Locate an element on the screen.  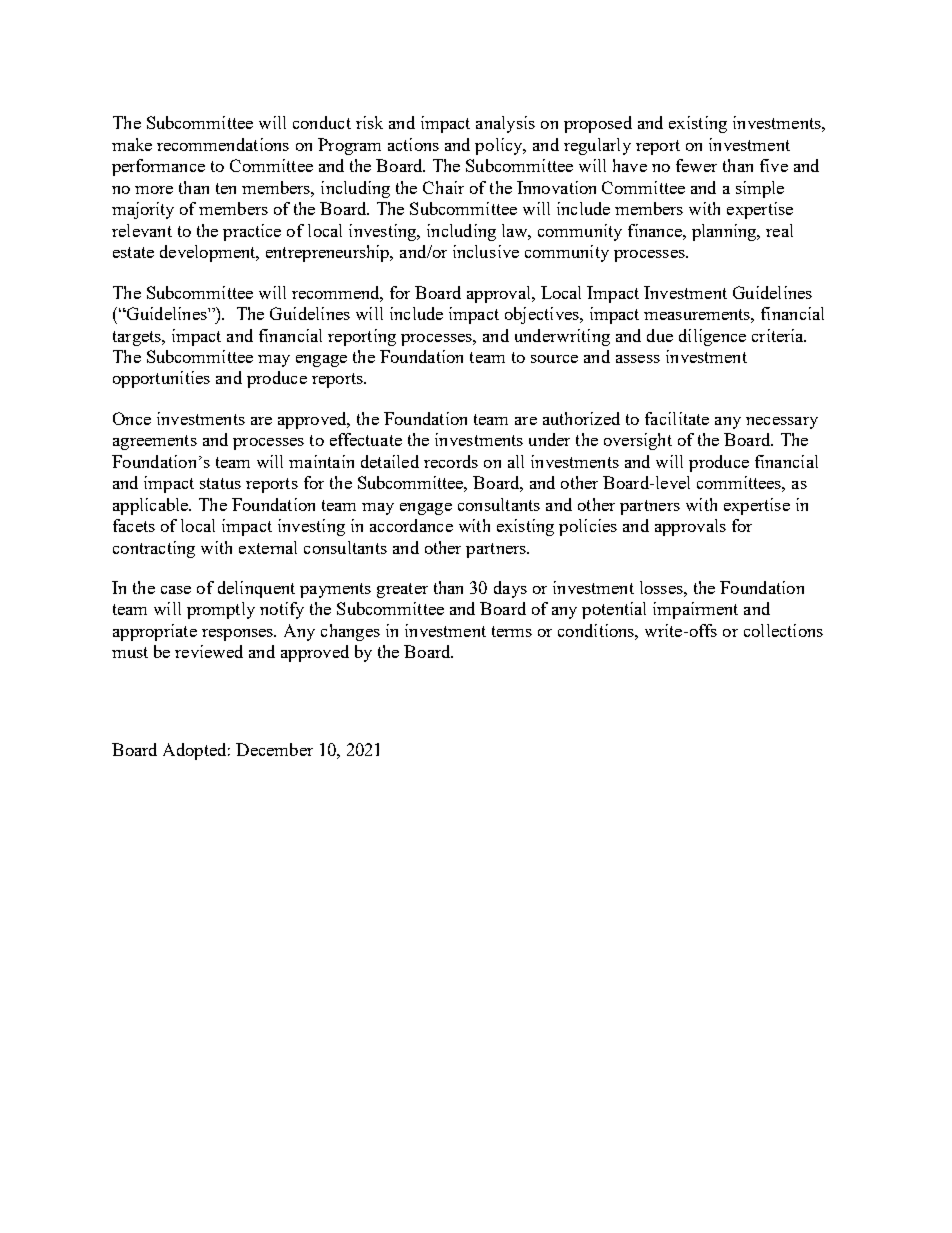
policies is located at coordinates (588, 527).
